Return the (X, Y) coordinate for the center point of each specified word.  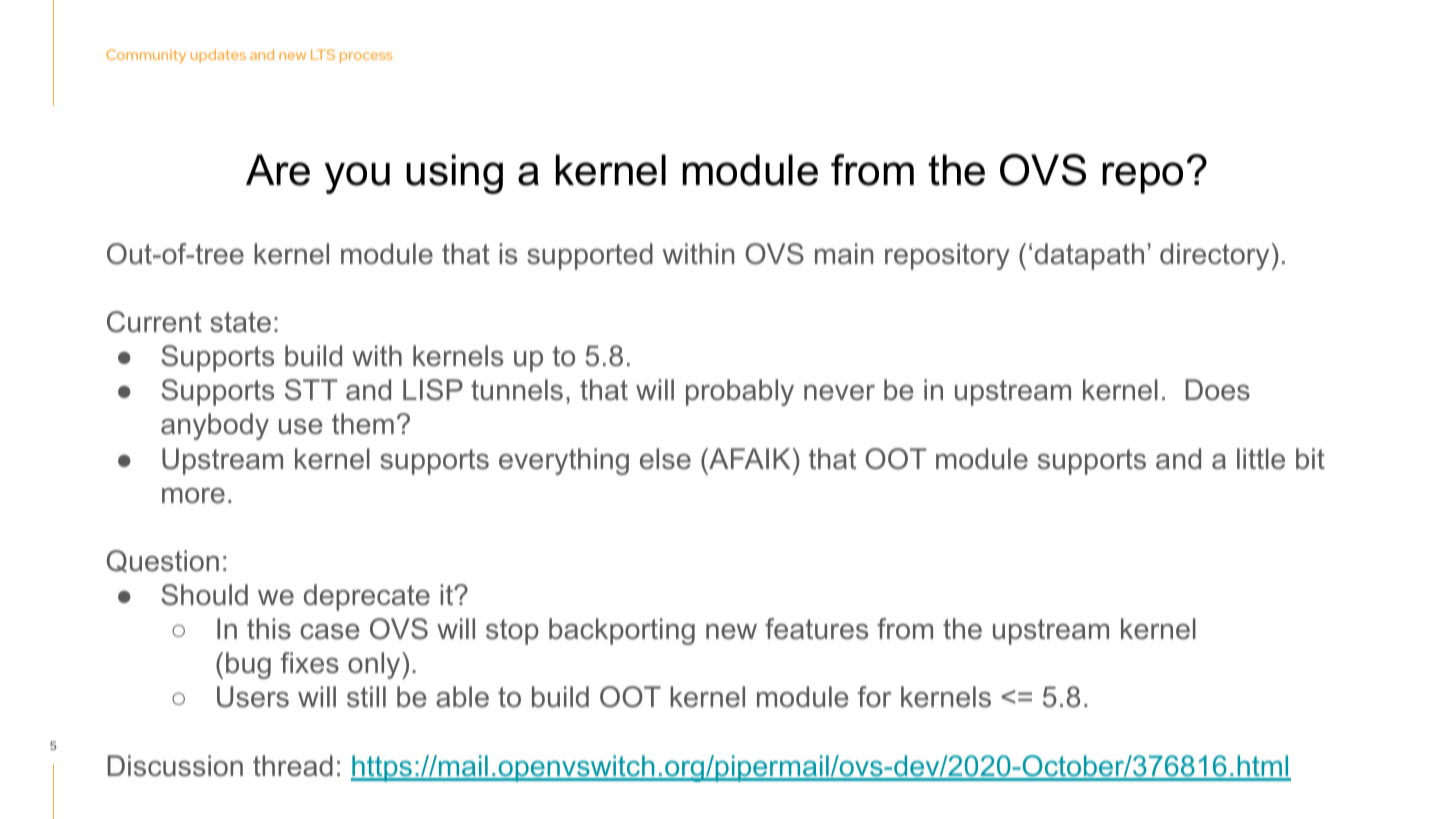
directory (1214, 256)
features (816, 629)
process (366, 57)
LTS (323, 54)
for (874, 697)
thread (293, 766)
